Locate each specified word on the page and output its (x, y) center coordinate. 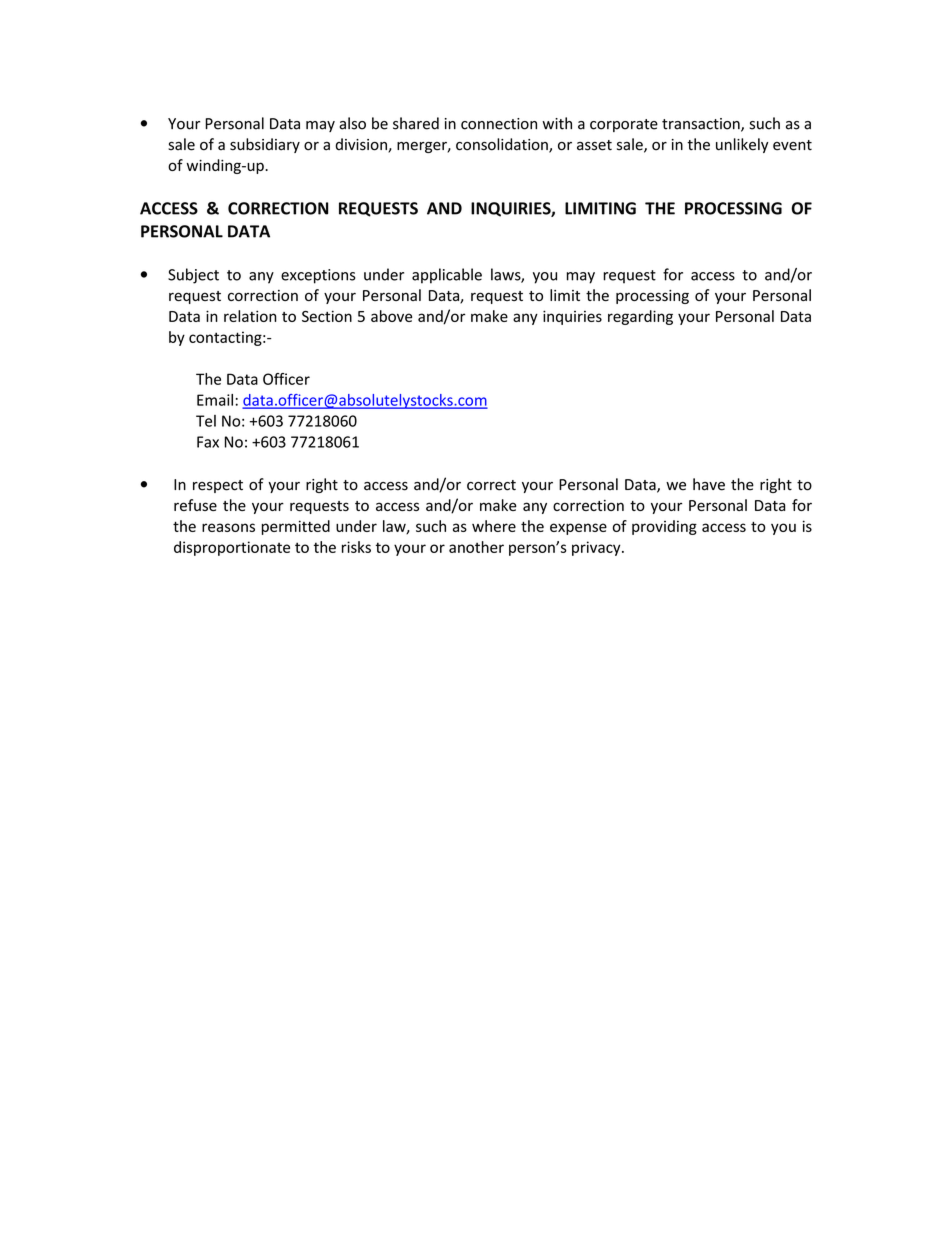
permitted (296, 527)
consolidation (503, 145)
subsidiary (265, 145)
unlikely (742, 145)
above (391, 316)
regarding (640, 317)
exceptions (318, 276)
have (709, 484)
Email (215, 400)
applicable (447, 276)
